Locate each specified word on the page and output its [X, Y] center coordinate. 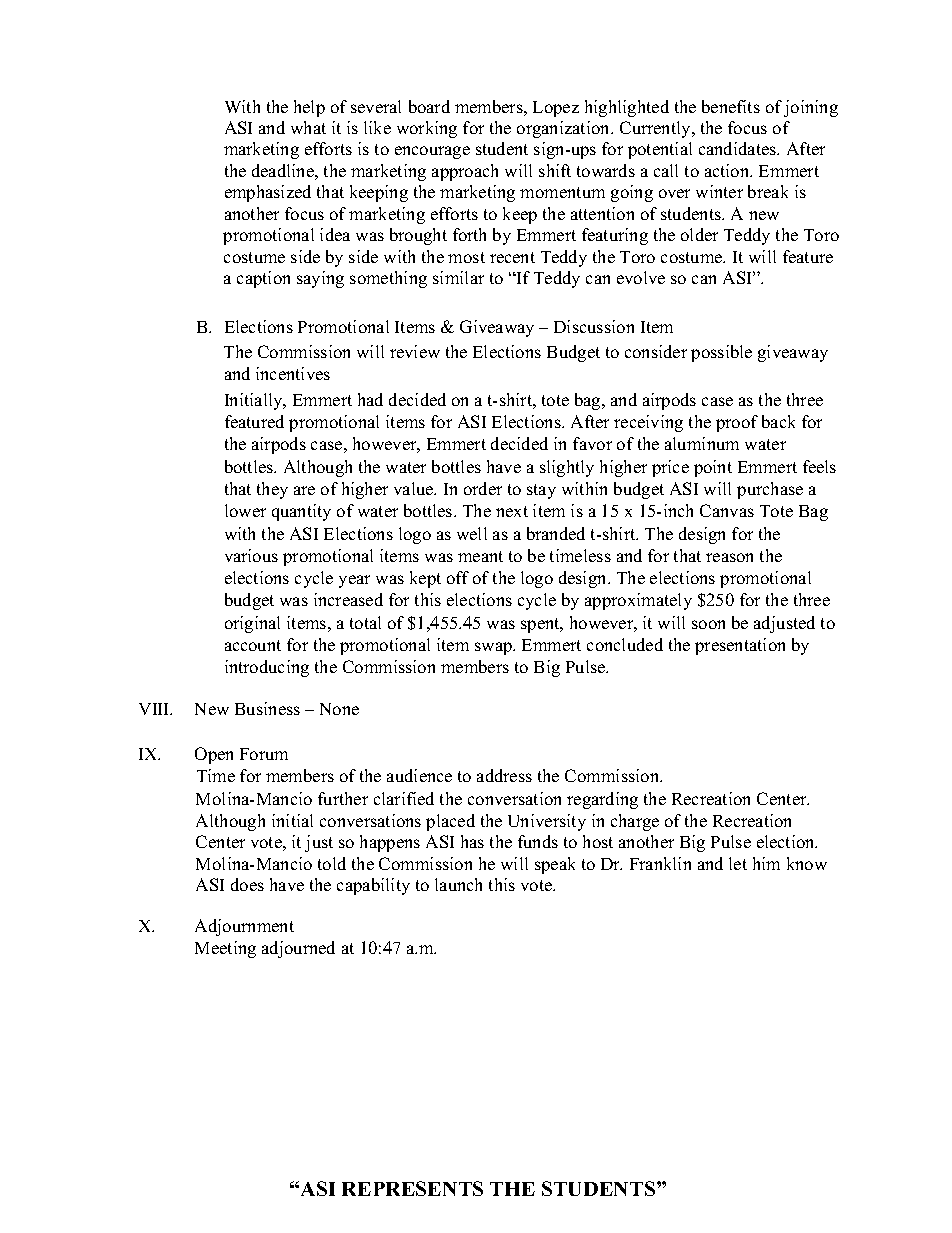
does [247, 884]
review [415, 351]
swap [494, 648]
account [253, 645]
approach [465, 172]
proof [737, 423]
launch [458, 884]
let [738, 863]
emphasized [268, 193]
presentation [740, 646]
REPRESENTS [412, 1188]
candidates [739, 148]
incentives [293, 373]
